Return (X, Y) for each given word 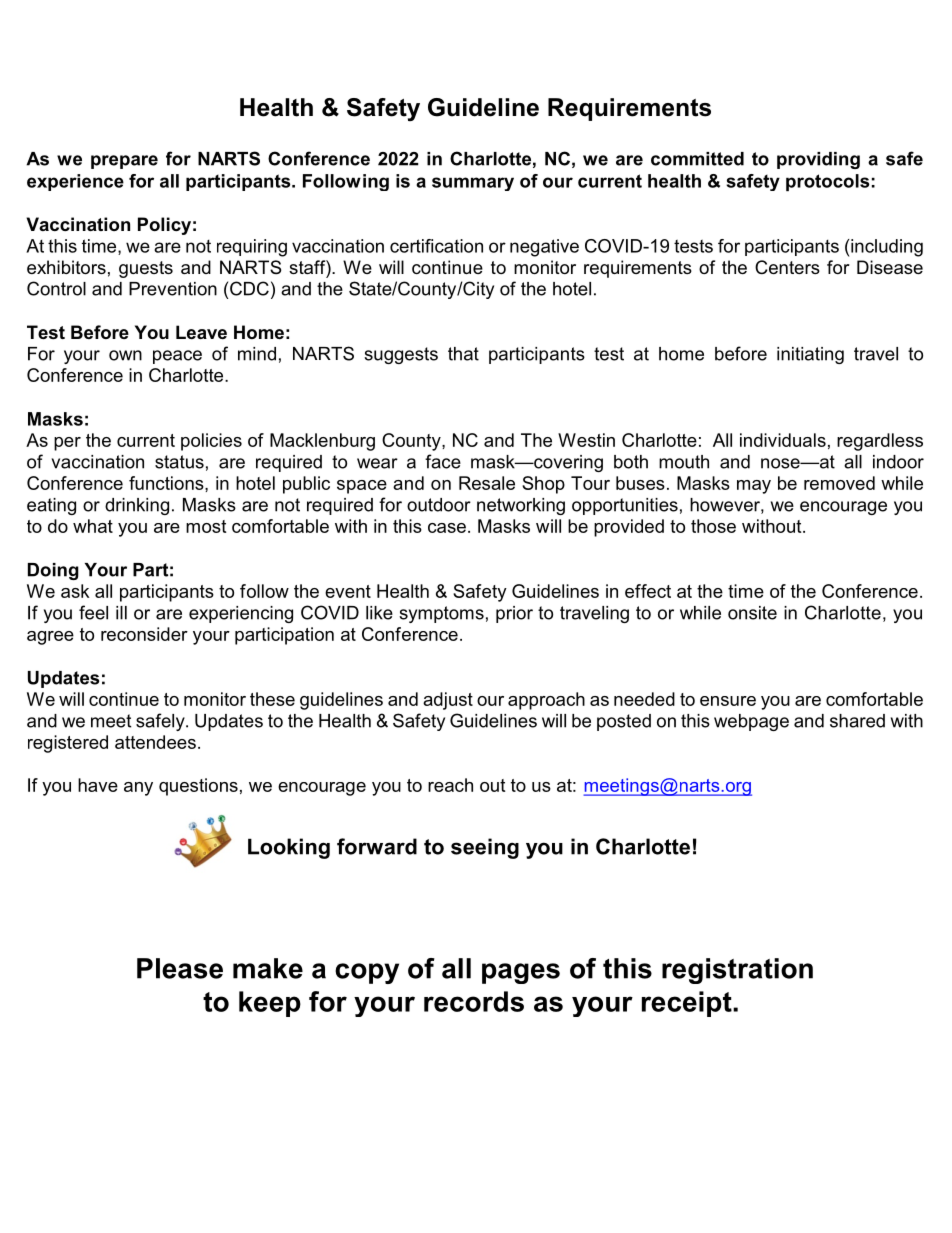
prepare (124, 162)
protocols (827, 182)
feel (93, 612)
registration (737, 971)
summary (473, 184)
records (474, 1001)
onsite (752, 613)
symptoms (441, 614)
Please (180, 968)
